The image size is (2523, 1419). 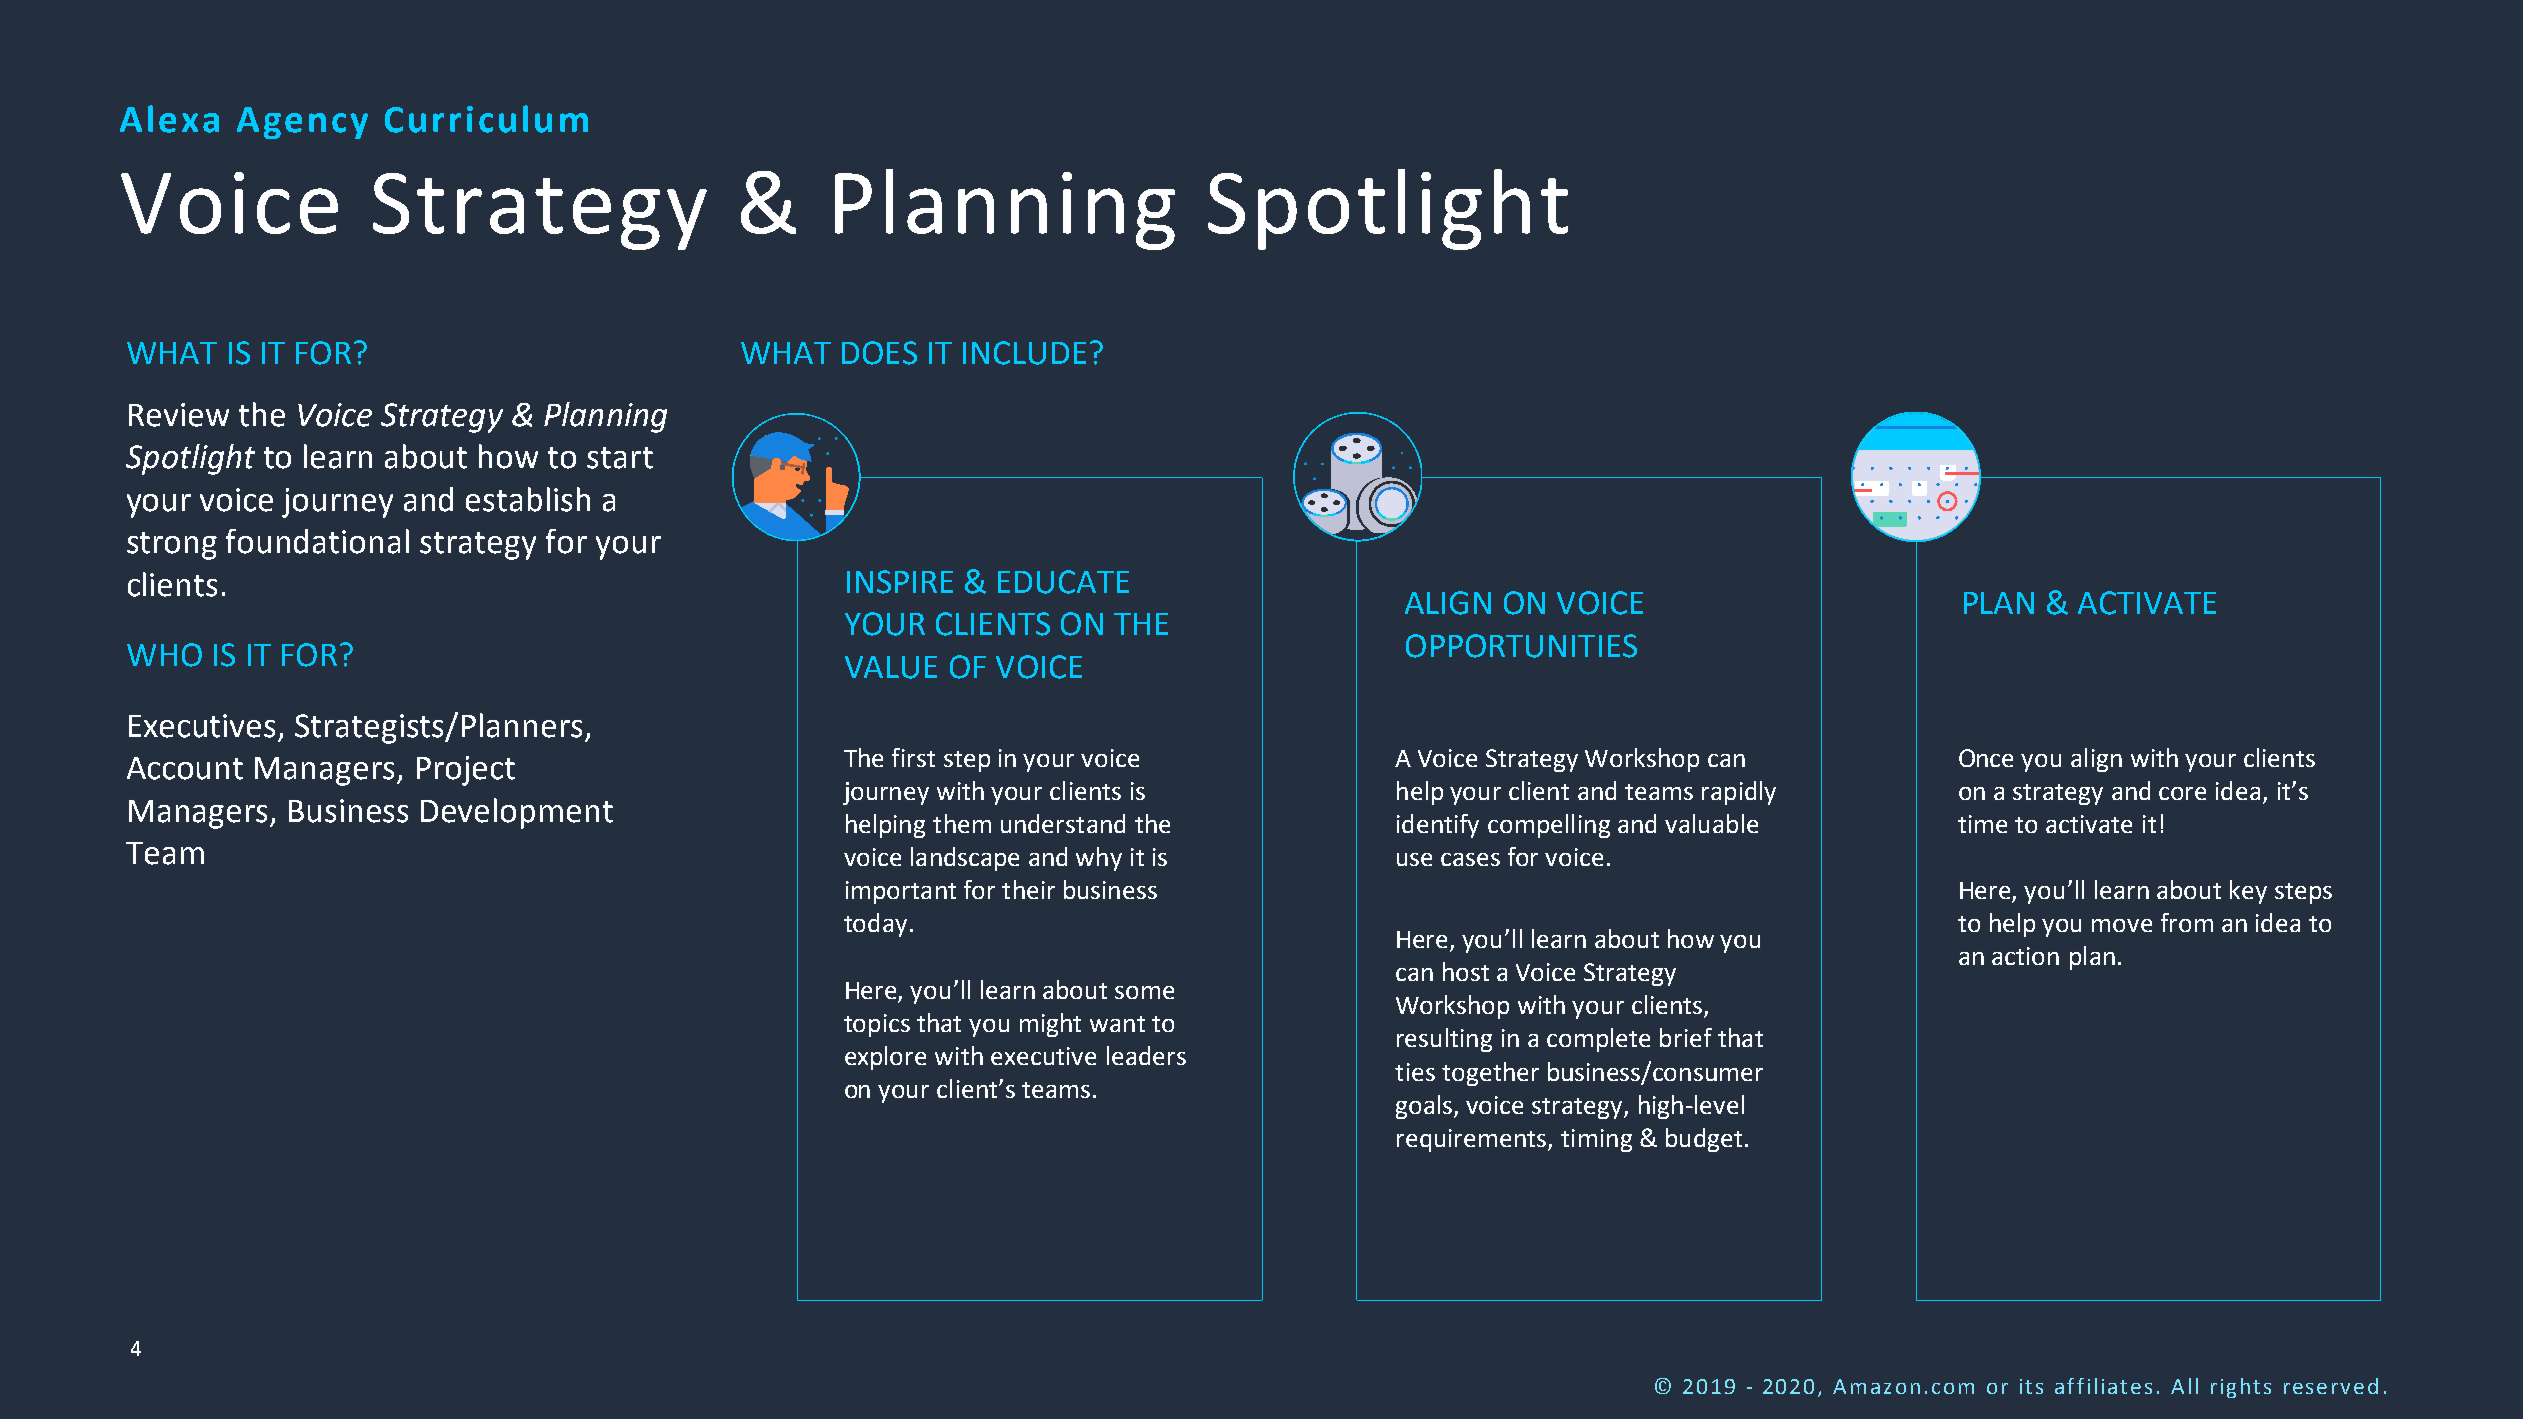 What do you see at coordinates (2103, 1386) in the document?
I see `affiliates` at bounding box center [2103, 1386].
